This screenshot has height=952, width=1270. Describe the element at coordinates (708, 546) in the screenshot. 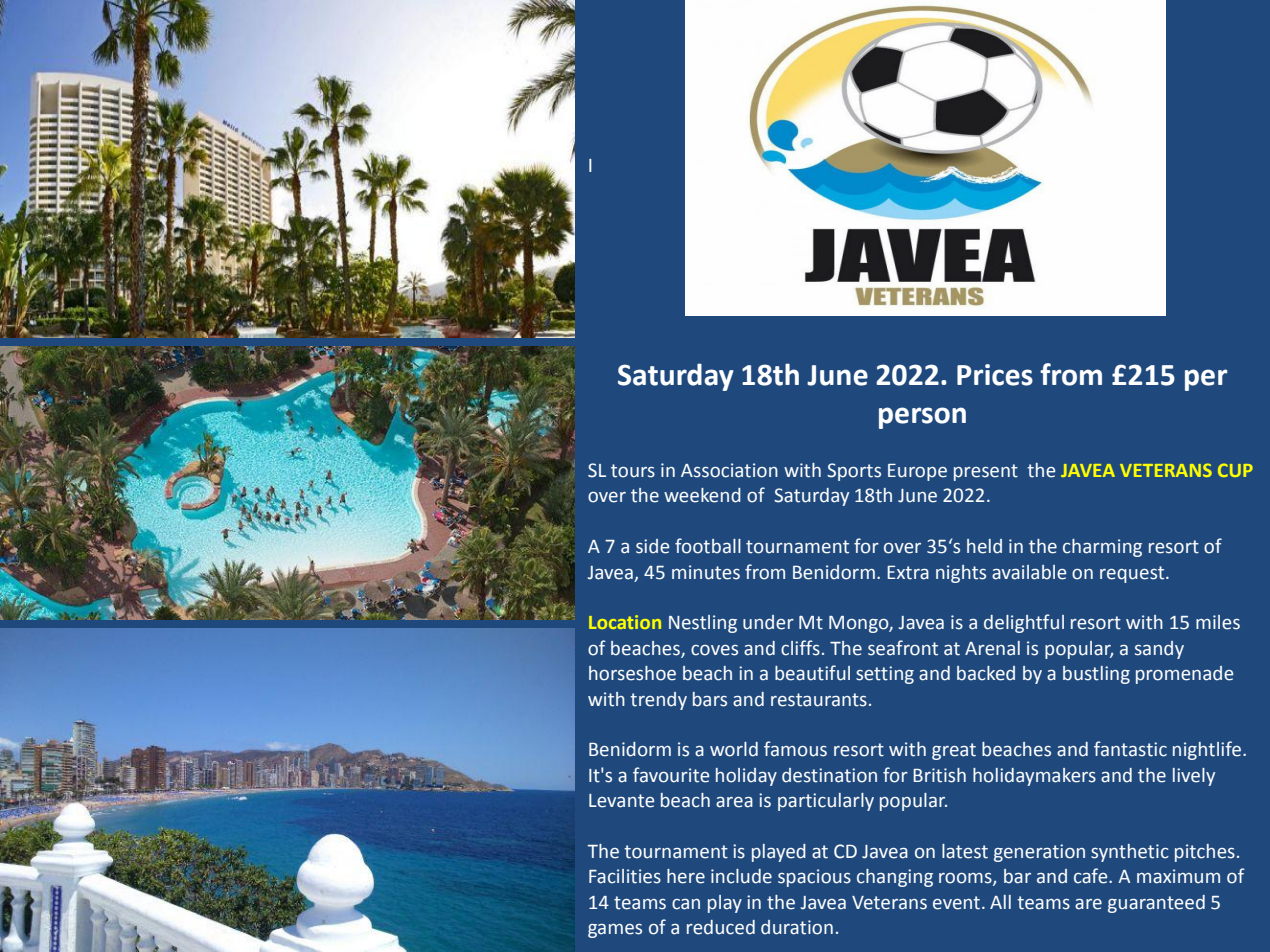

I see `football` at that location.
